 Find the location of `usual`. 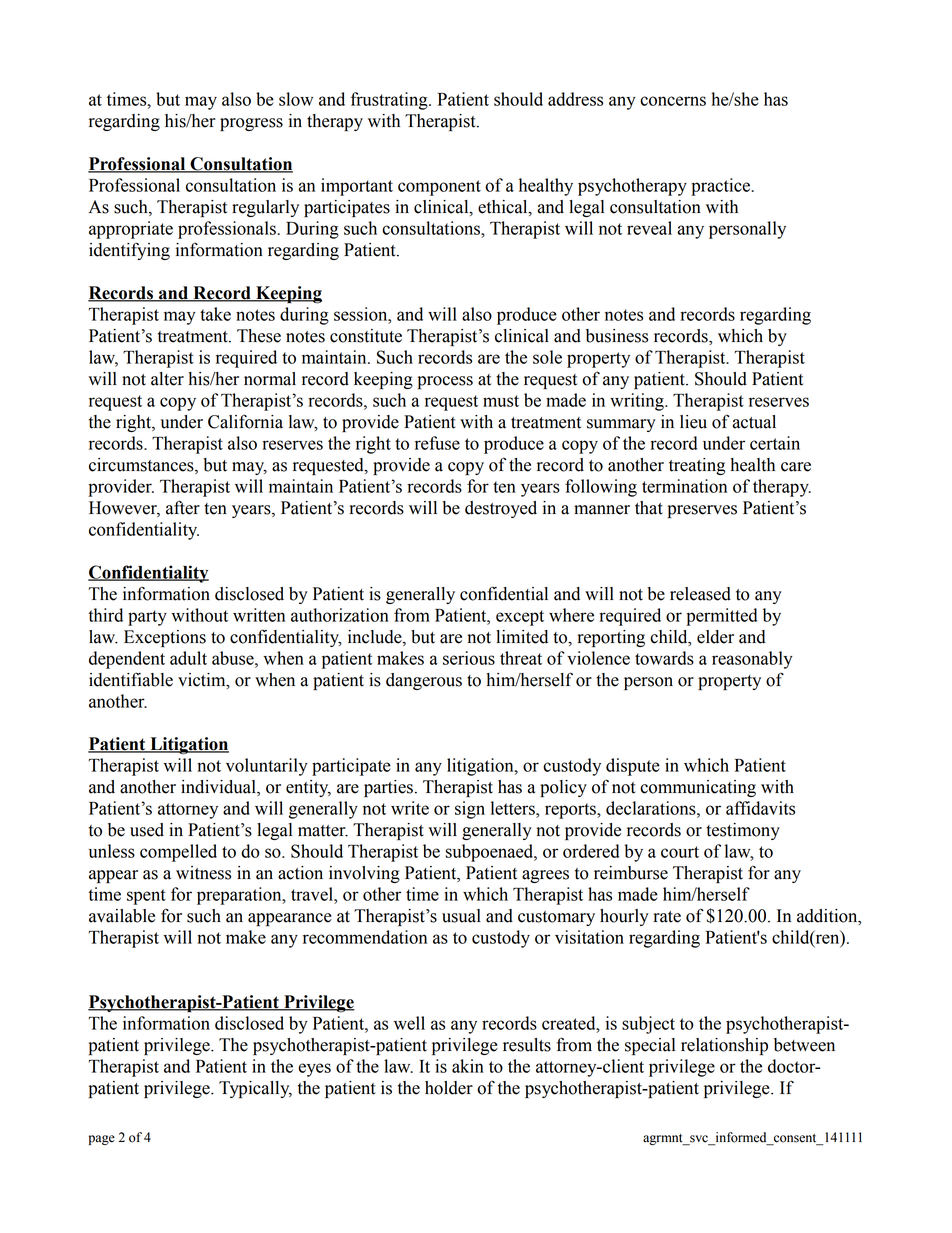

usual is located at coordinates (461, 916).
